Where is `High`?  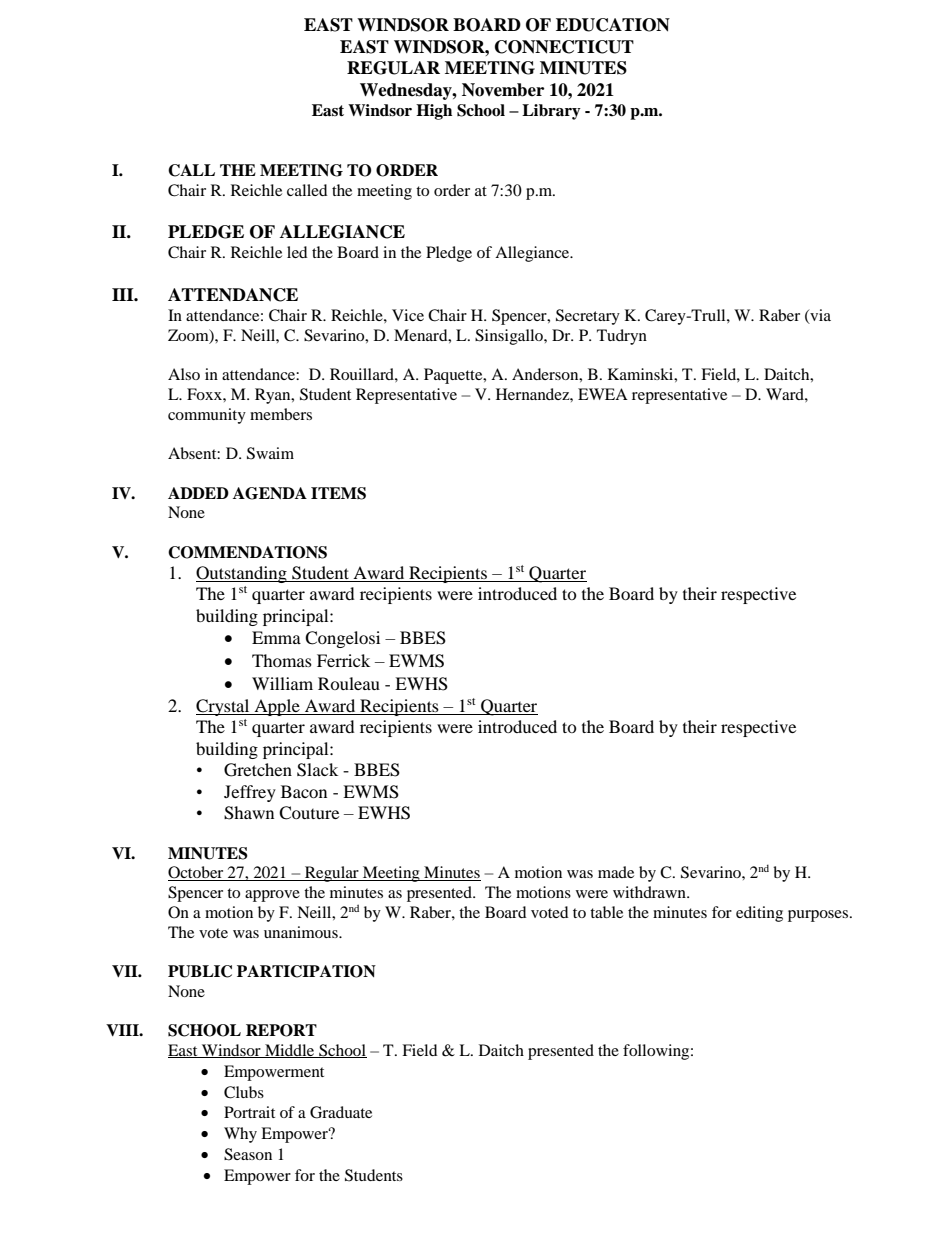
High is located at coordinates (434, 112).
